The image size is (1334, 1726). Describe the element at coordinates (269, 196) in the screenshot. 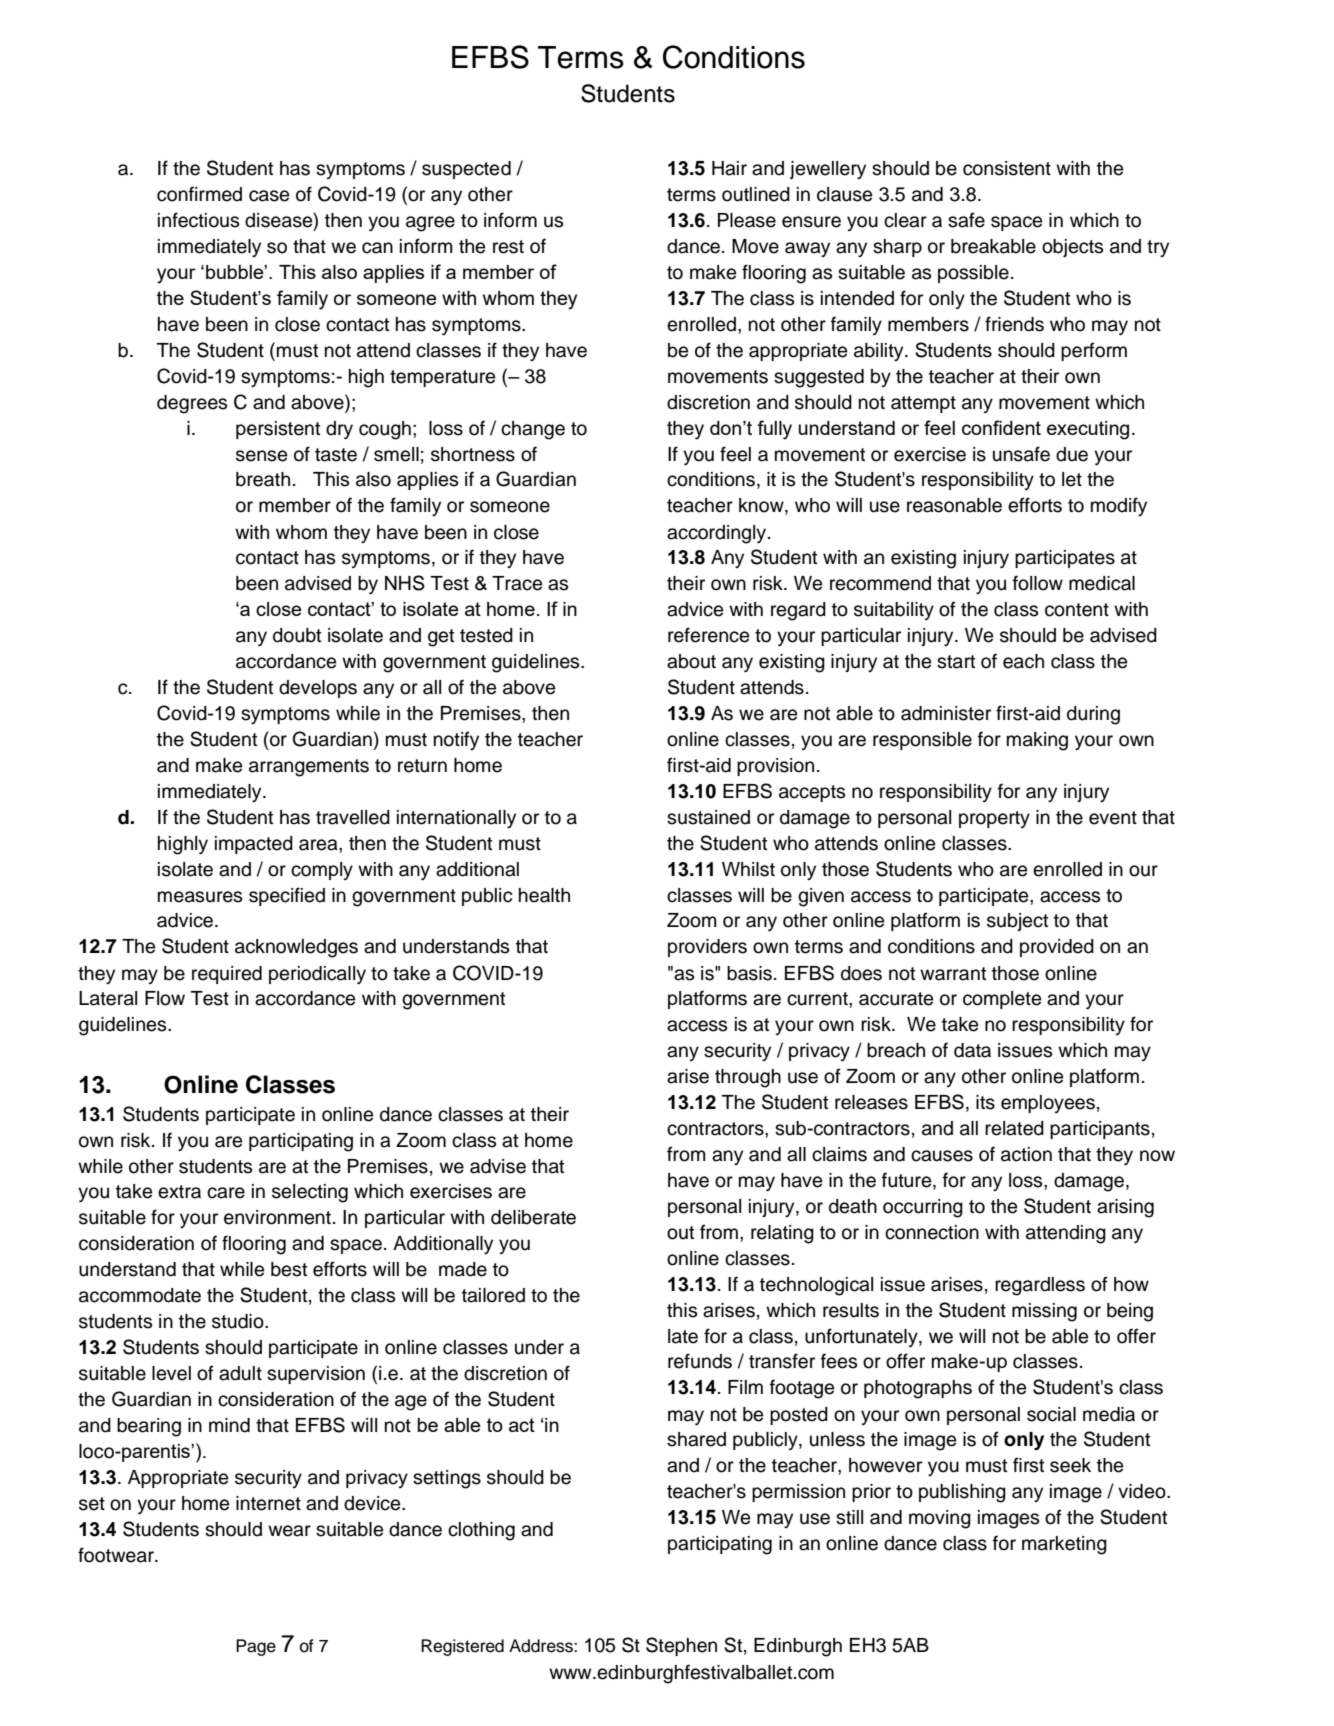

I see `case` at that location.
